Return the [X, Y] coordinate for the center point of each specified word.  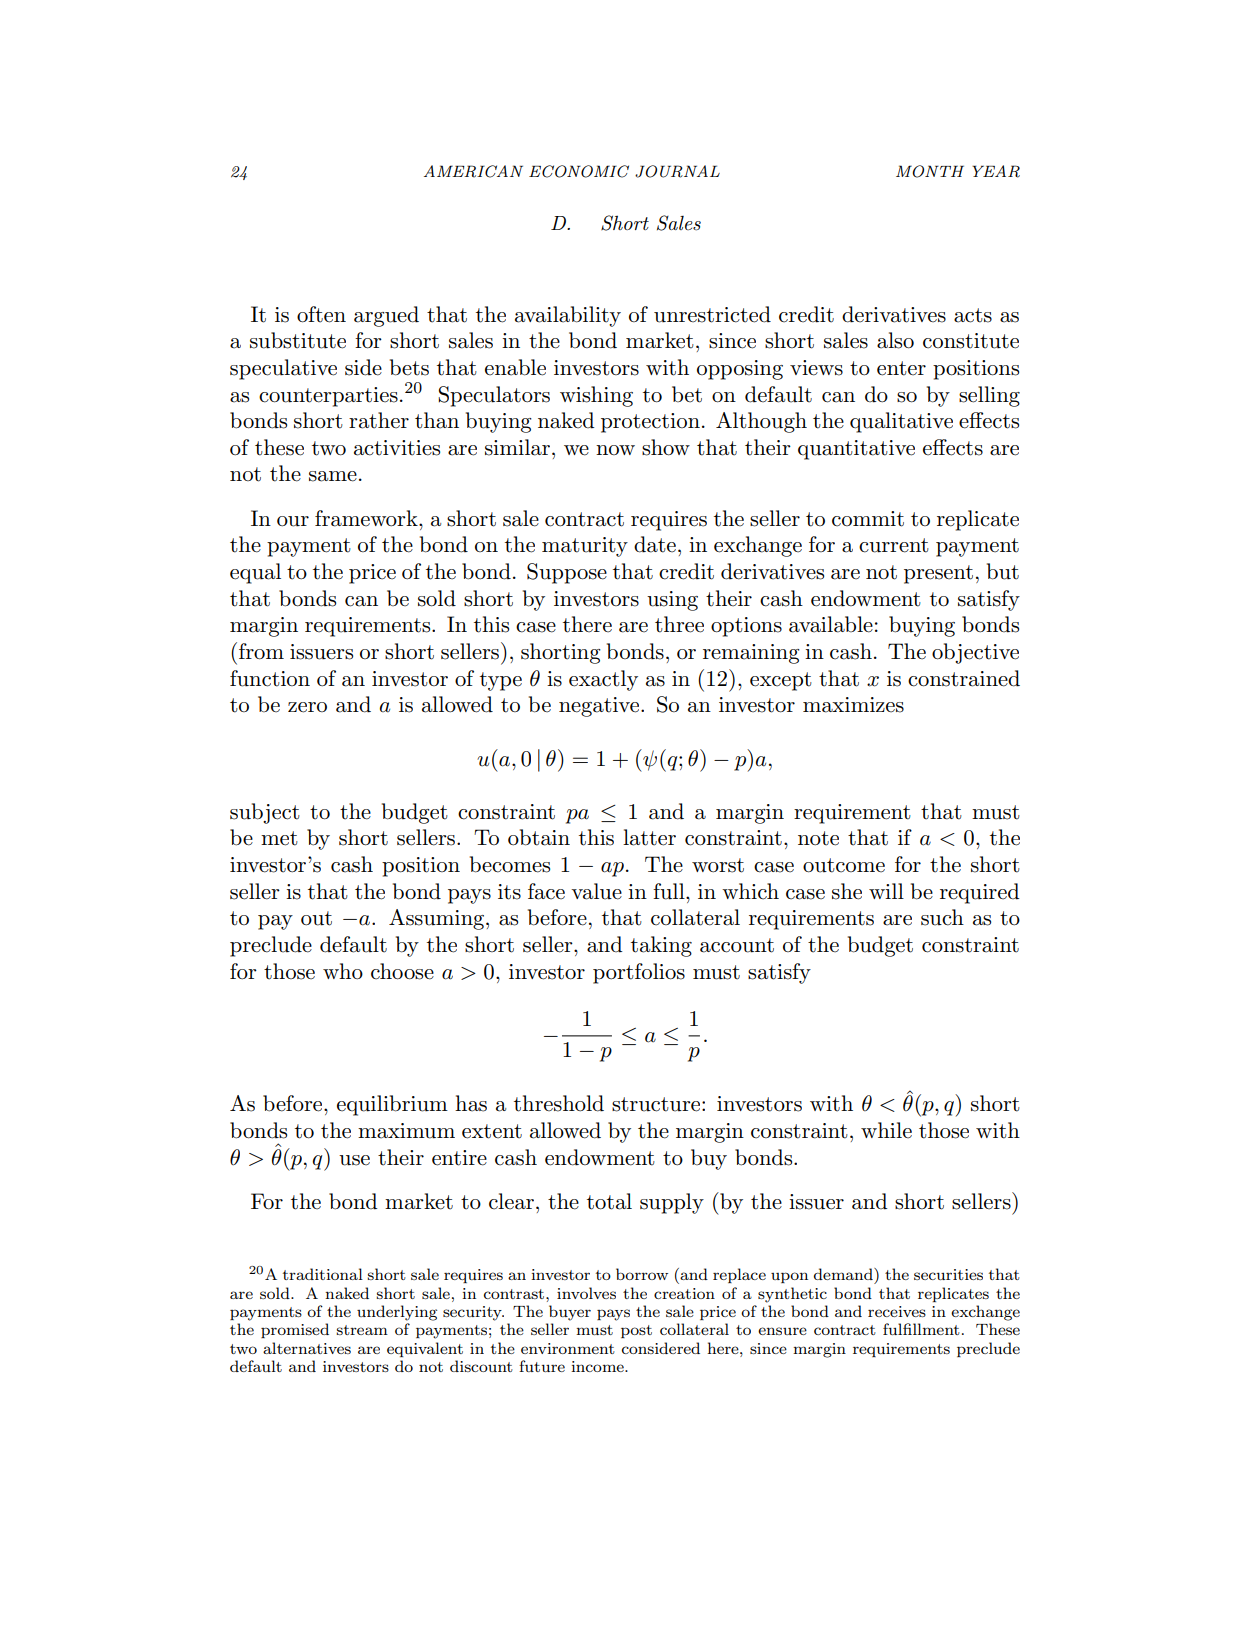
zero [307, 707]
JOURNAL [677, 171]
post [636, 1331]
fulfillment [921, 1329]
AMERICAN [473, 171]
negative [600, 707]
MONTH [930, 171]
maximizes [853, 705]
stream [362, 1330]
